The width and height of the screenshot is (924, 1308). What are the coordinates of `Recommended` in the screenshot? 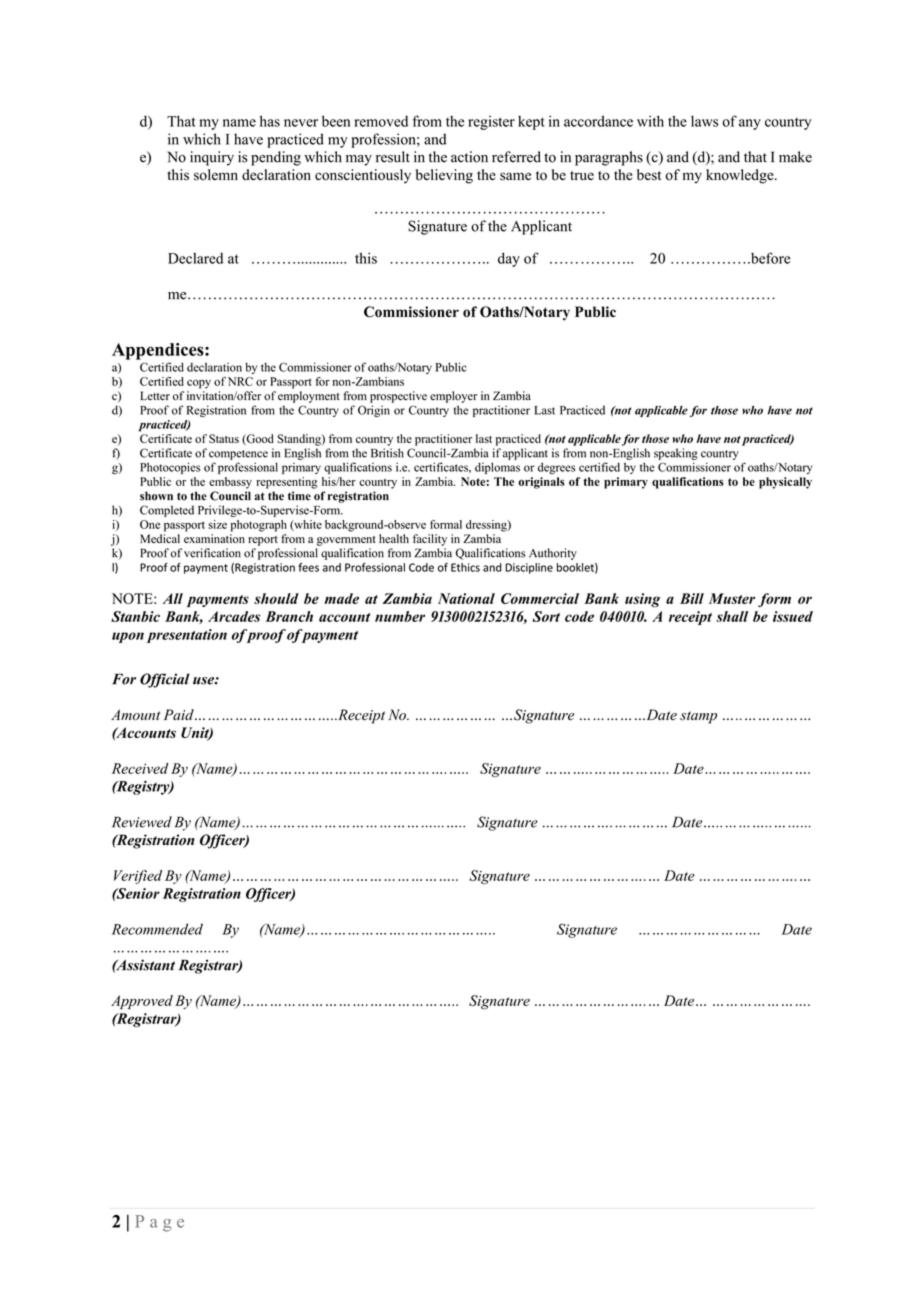 It's located at (157, 929).
